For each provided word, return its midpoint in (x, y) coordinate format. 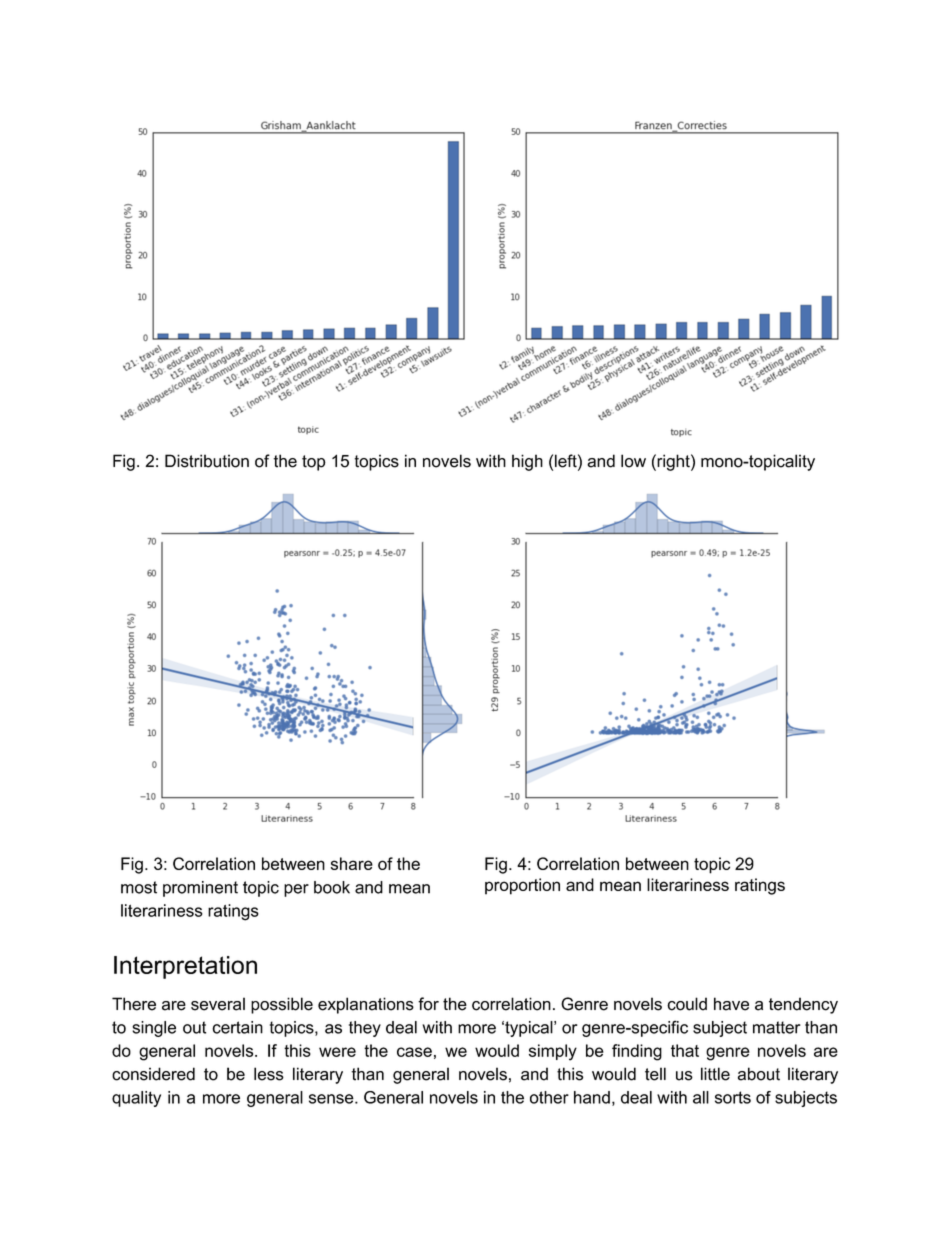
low (633, 461)
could (687, 1004)
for (428, 1004)
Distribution (207, 461)
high (527, 462)
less (269, 1074)
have (731, 1004)
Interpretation (185, 967)
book (332, 887)
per (296, 890)
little (715, 1074)
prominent (200, 889)
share (352, 863)
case (414, 1052)
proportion (522, 886)
